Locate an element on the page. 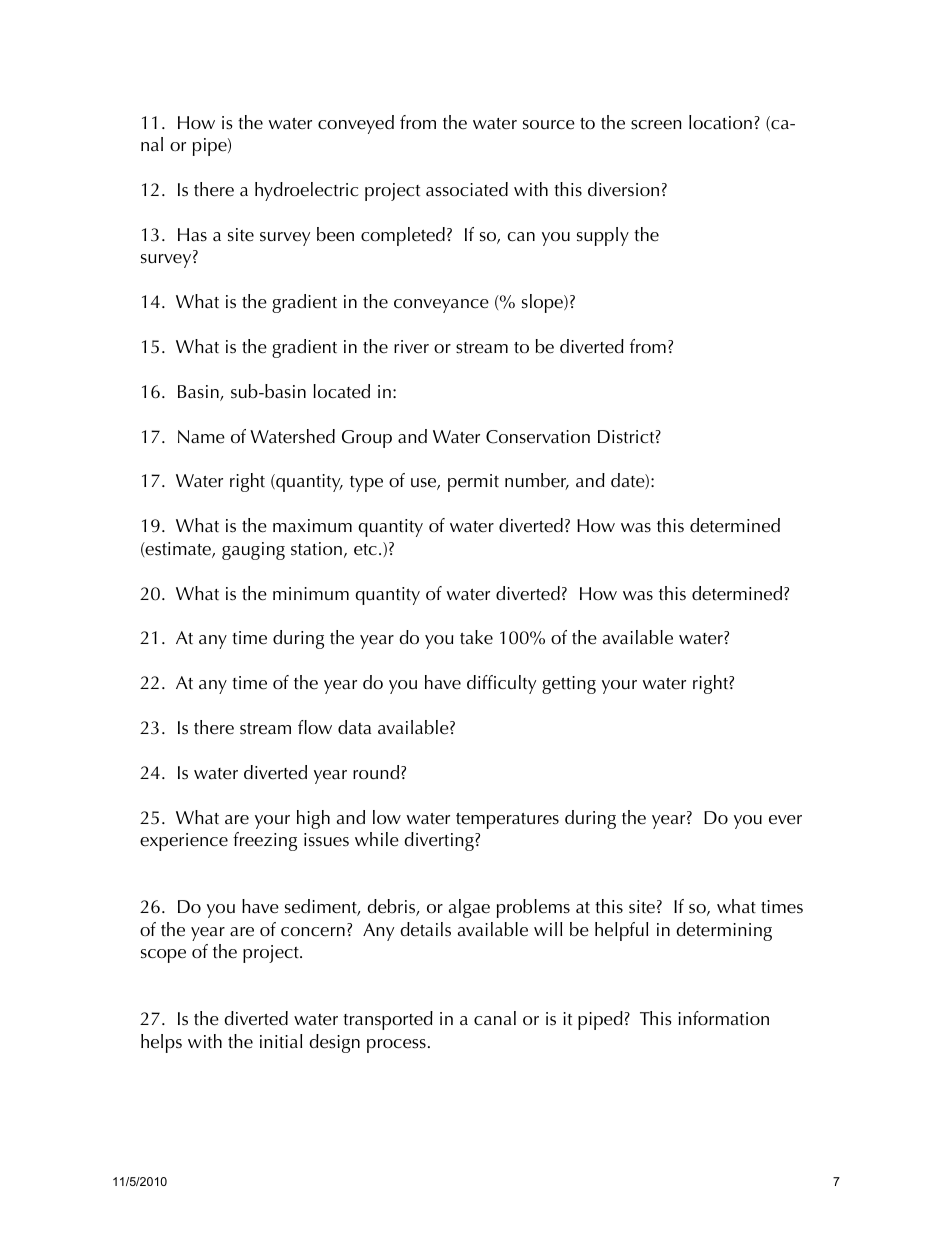 Image resolution: width=952 pixels, height=1233 pixels. river is located at coordinates (411, 347).
